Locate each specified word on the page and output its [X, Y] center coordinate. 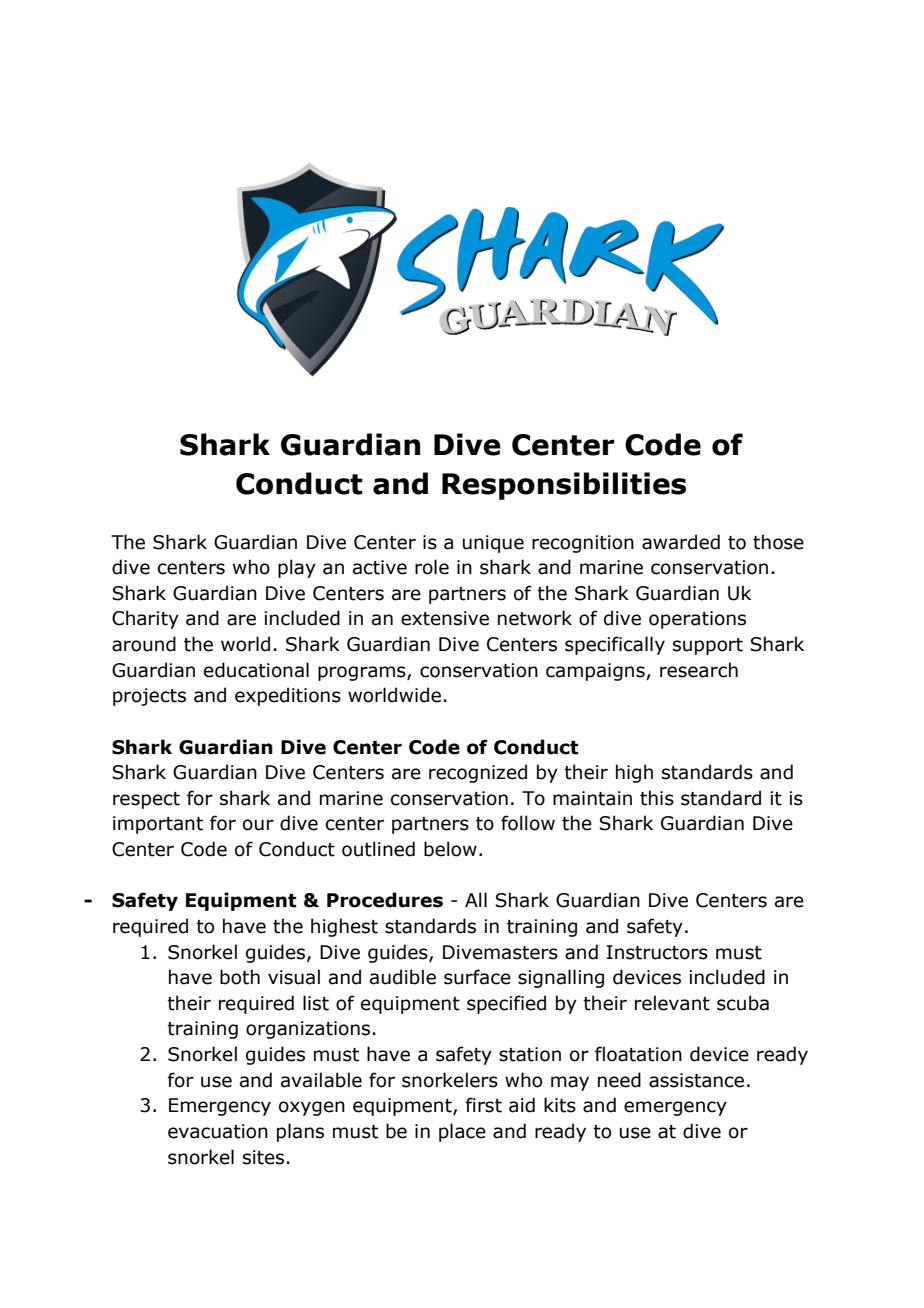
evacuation [218, 1131]
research [699, 670]
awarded [681, 542]
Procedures [385, 900]
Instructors [657, 952]
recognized [478, 773]
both [240, 977]
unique [493, 544]
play [297, 568]
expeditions [288, 696]
